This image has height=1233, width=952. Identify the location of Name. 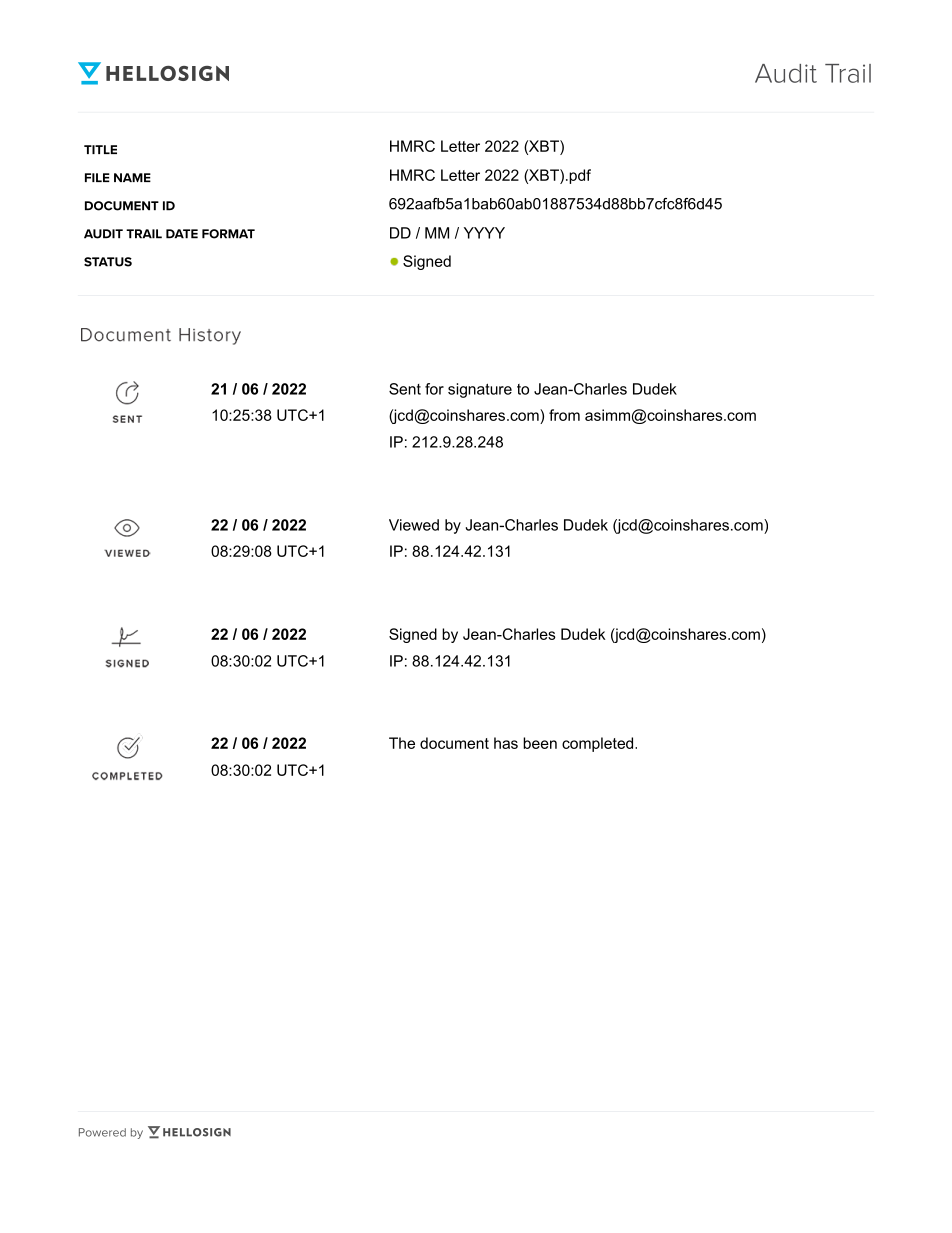
(132, 177).
